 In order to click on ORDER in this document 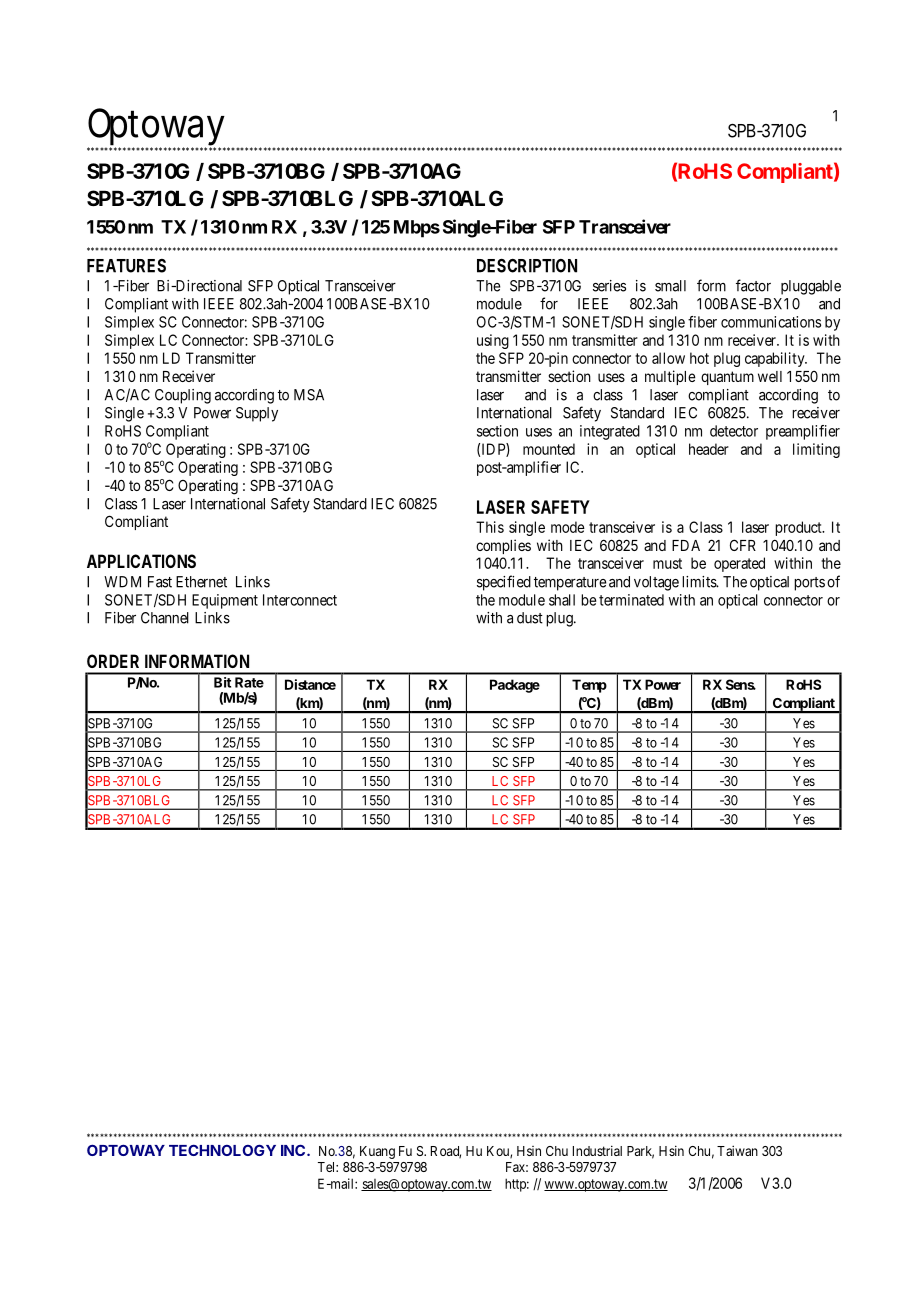, I will do `click(113, 661)`.
